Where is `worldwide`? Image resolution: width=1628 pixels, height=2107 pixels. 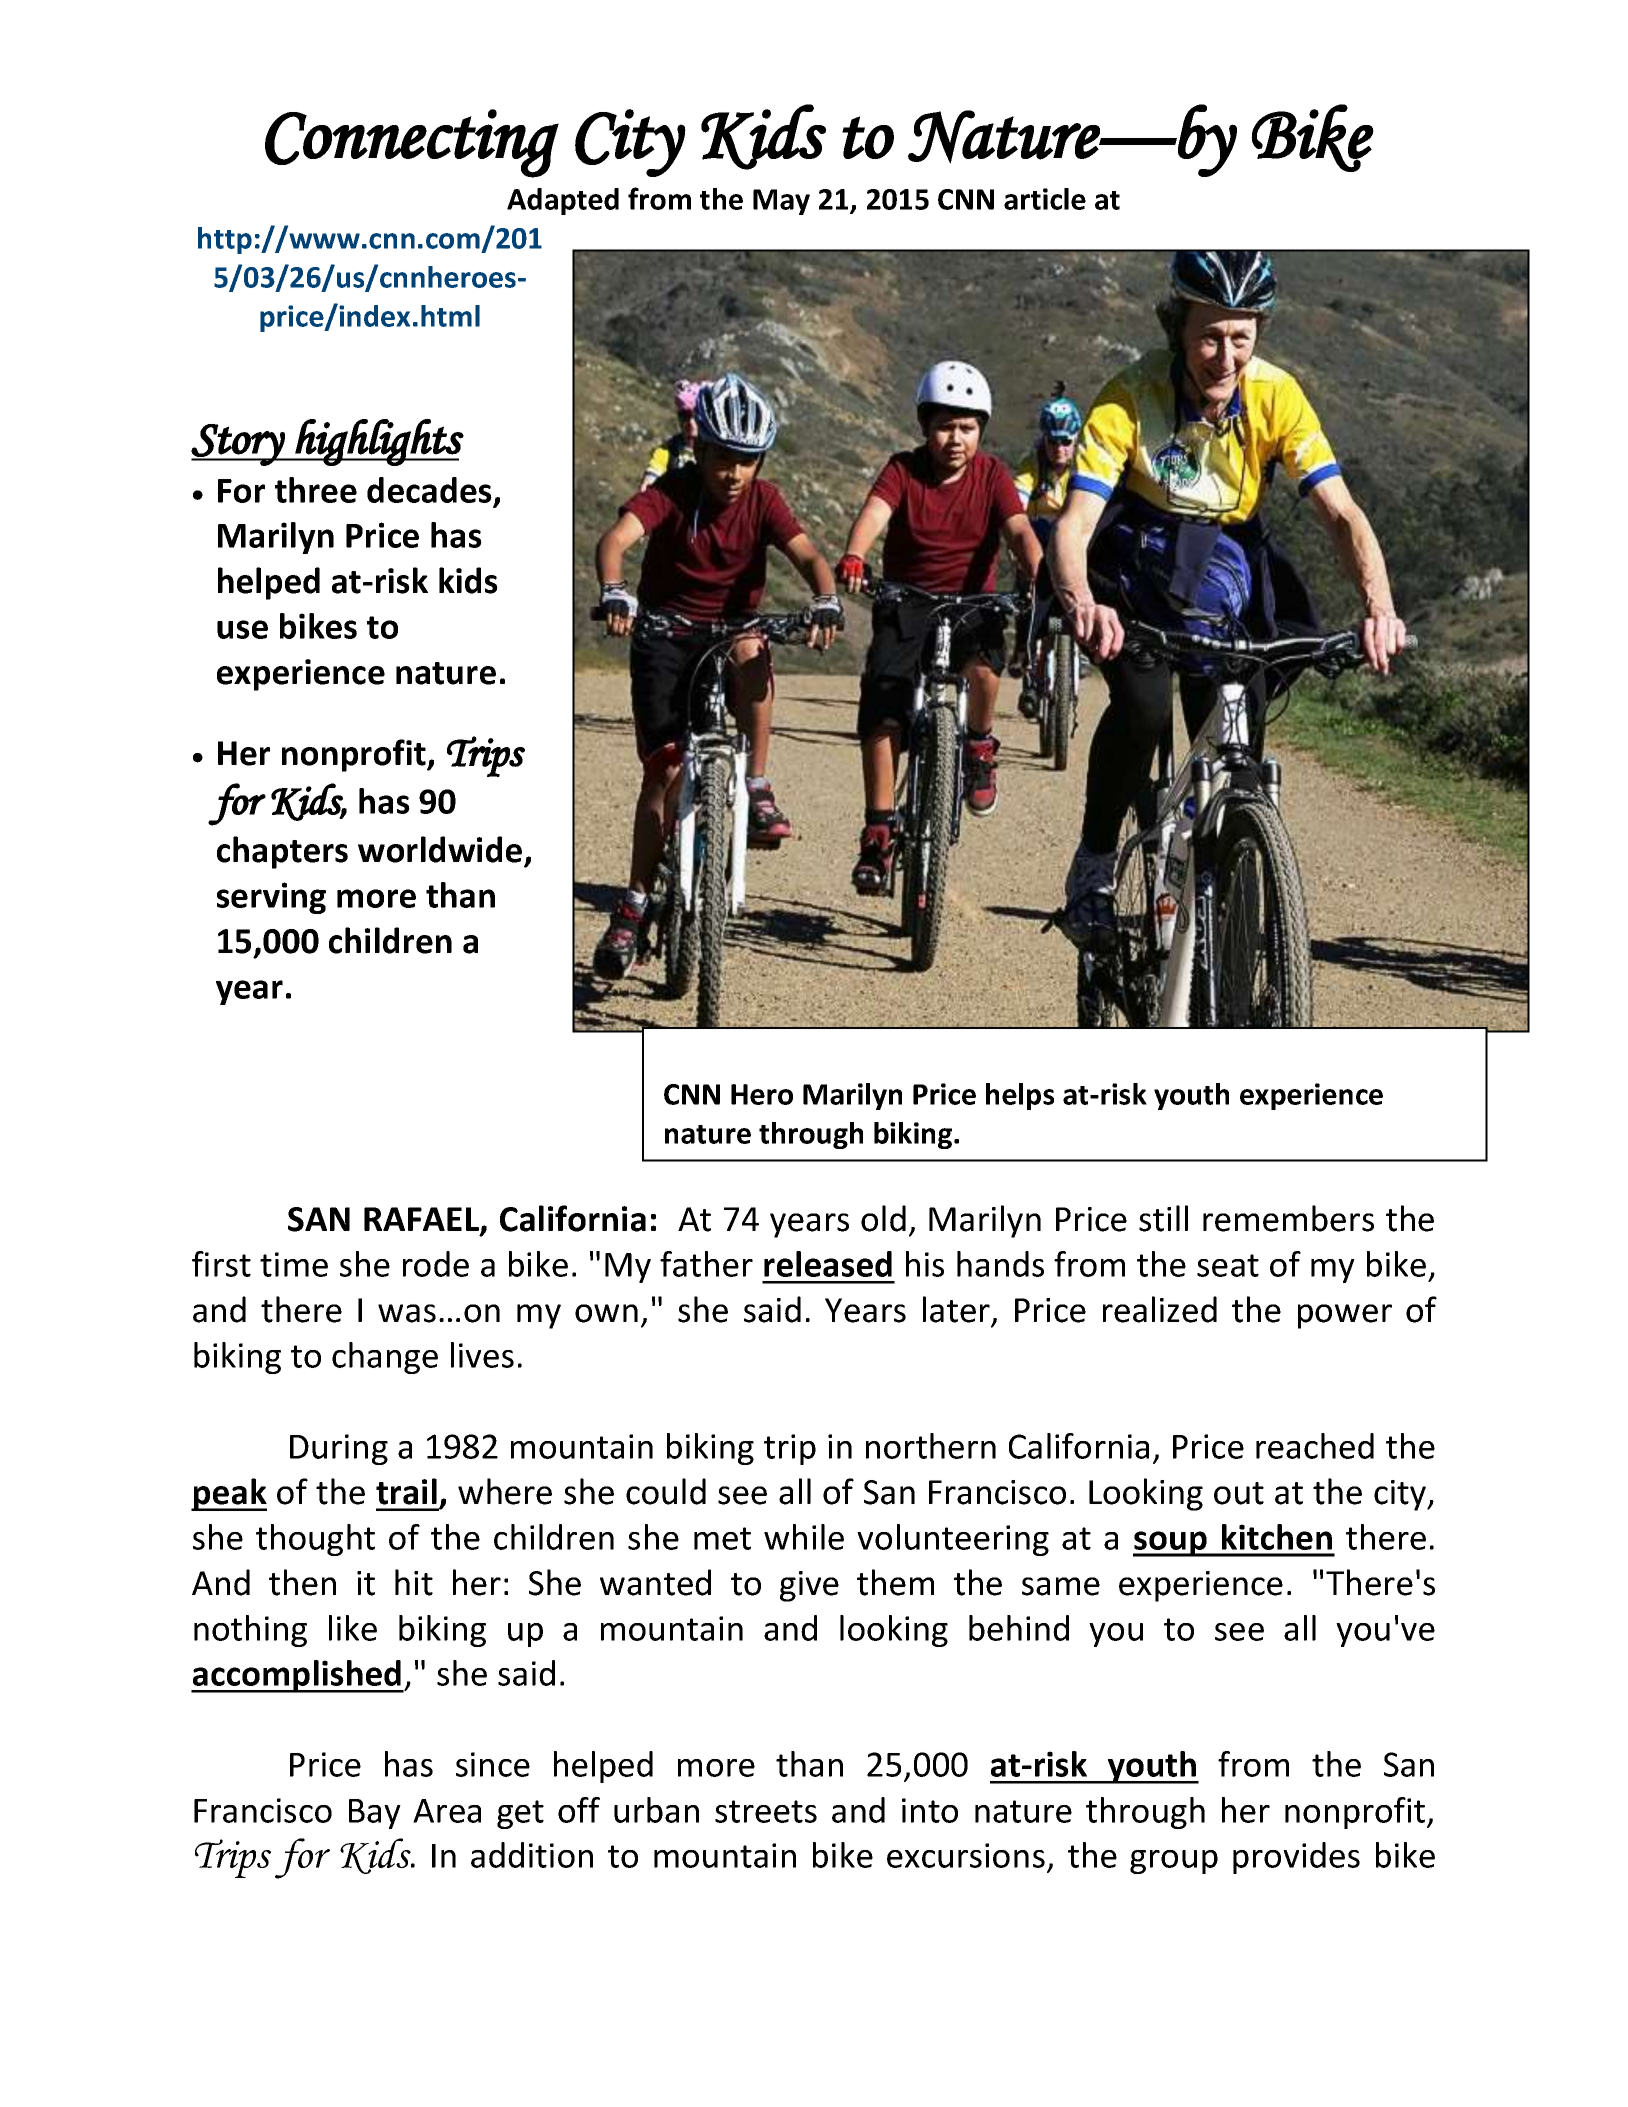 worldwide is located at coordinates (440, 849).
